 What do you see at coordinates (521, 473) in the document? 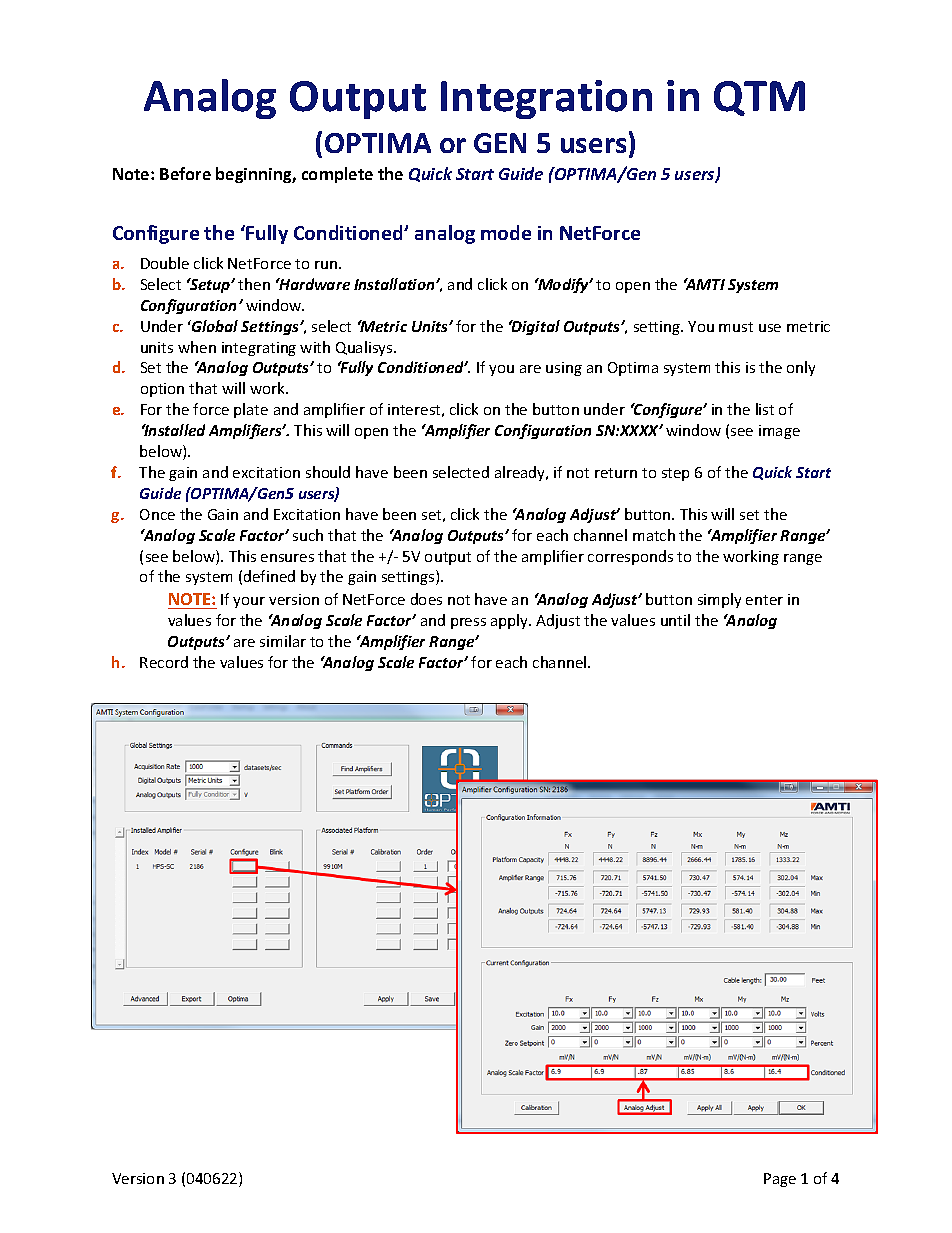
I see `already` at bounding box center [521, 473].
